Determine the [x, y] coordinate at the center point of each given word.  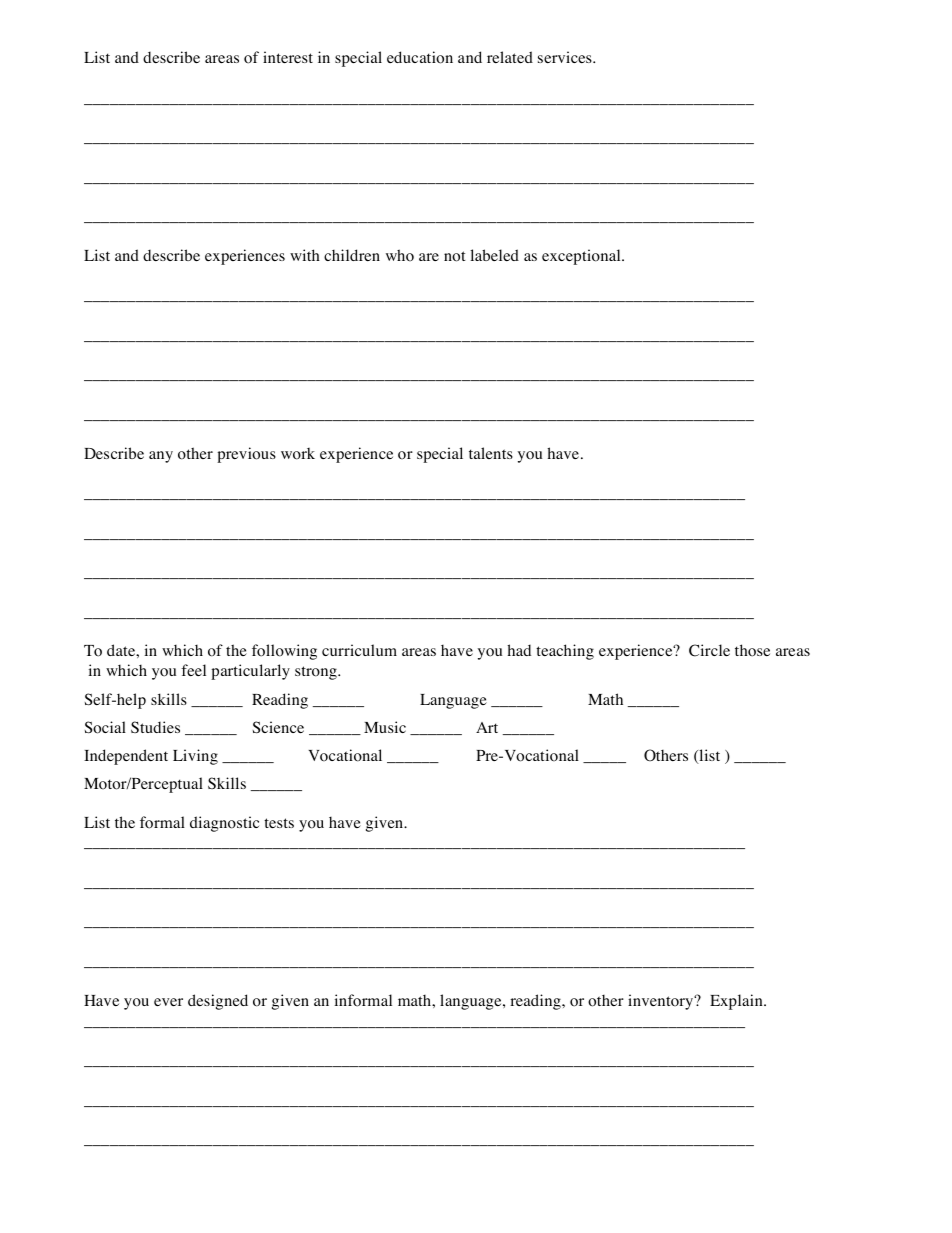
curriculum [359, 650]
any [161, 457]
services [566, 57]
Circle [709, 650]
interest [288, 57]
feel [193, 670]
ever [168, 1002]
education [420, 57]
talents [491, 453]
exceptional [582, 257]
